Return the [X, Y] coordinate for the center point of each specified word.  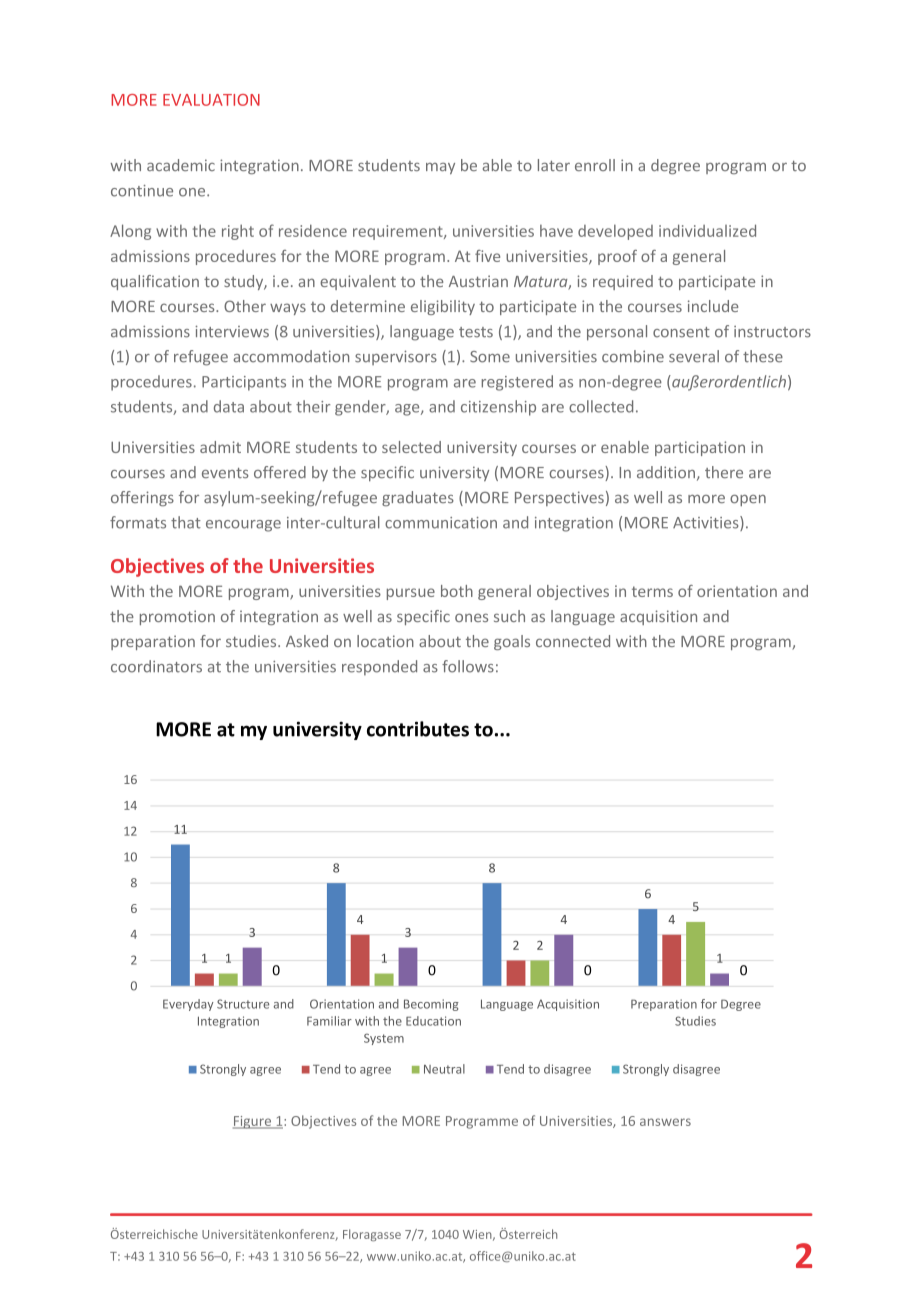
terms [652, 591]
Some [490, 357]
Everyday [188, 1005]
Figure [253, 1122]
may [440, 168]
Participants [244, 383]
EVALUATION [211, 100]
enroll [595, 165]
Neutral [444, 1069]
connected [573, 641]
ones [471, 617]
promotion [177, 617]
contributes [418, 729]
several [694, 356]
